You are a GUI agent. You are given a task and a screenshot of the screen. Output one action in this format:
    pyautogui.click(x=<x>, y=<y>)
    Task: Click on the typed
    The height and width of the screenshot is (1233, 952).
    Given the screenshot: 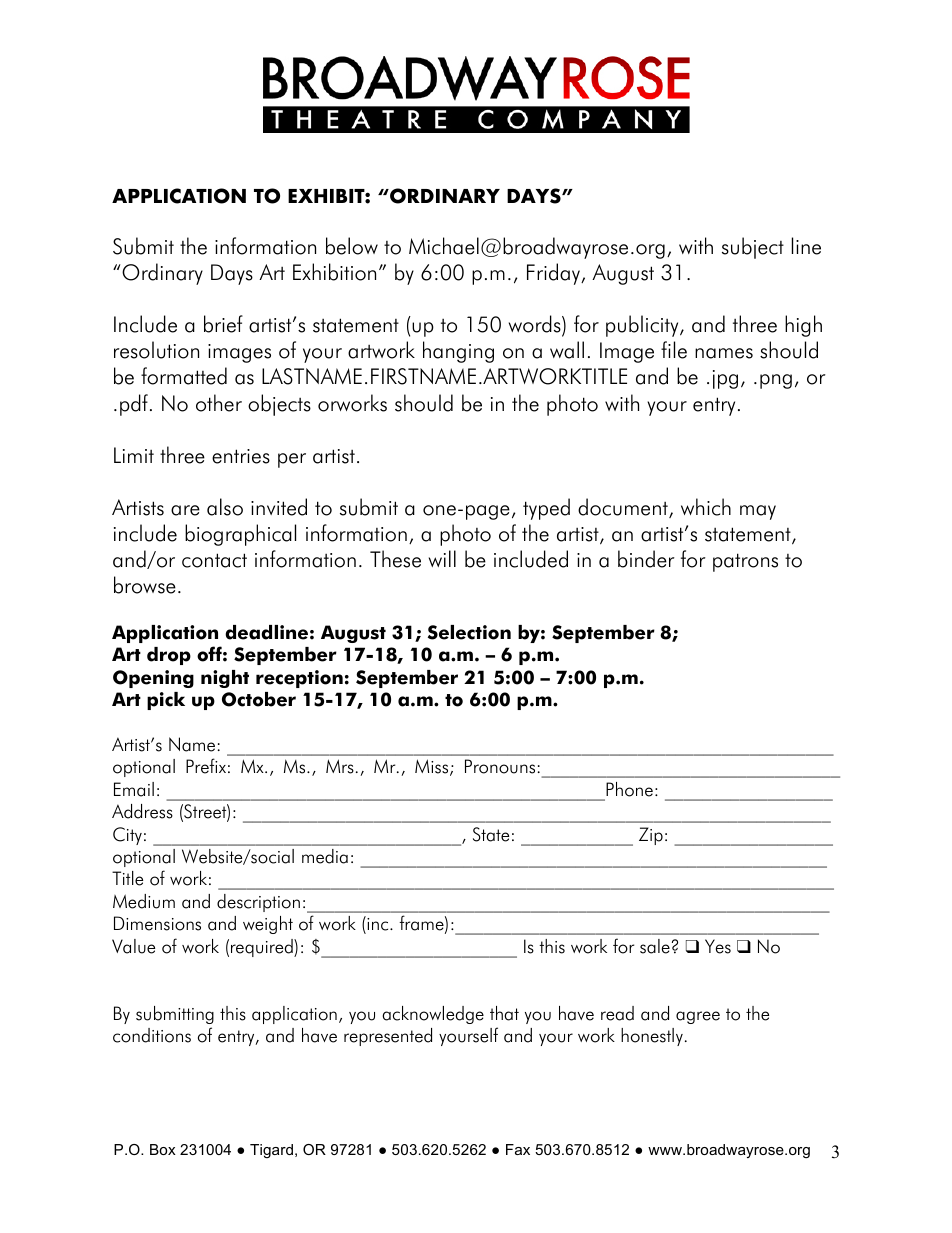 What is the action you would take?
    pyautogui.click(x=546, y=509)
